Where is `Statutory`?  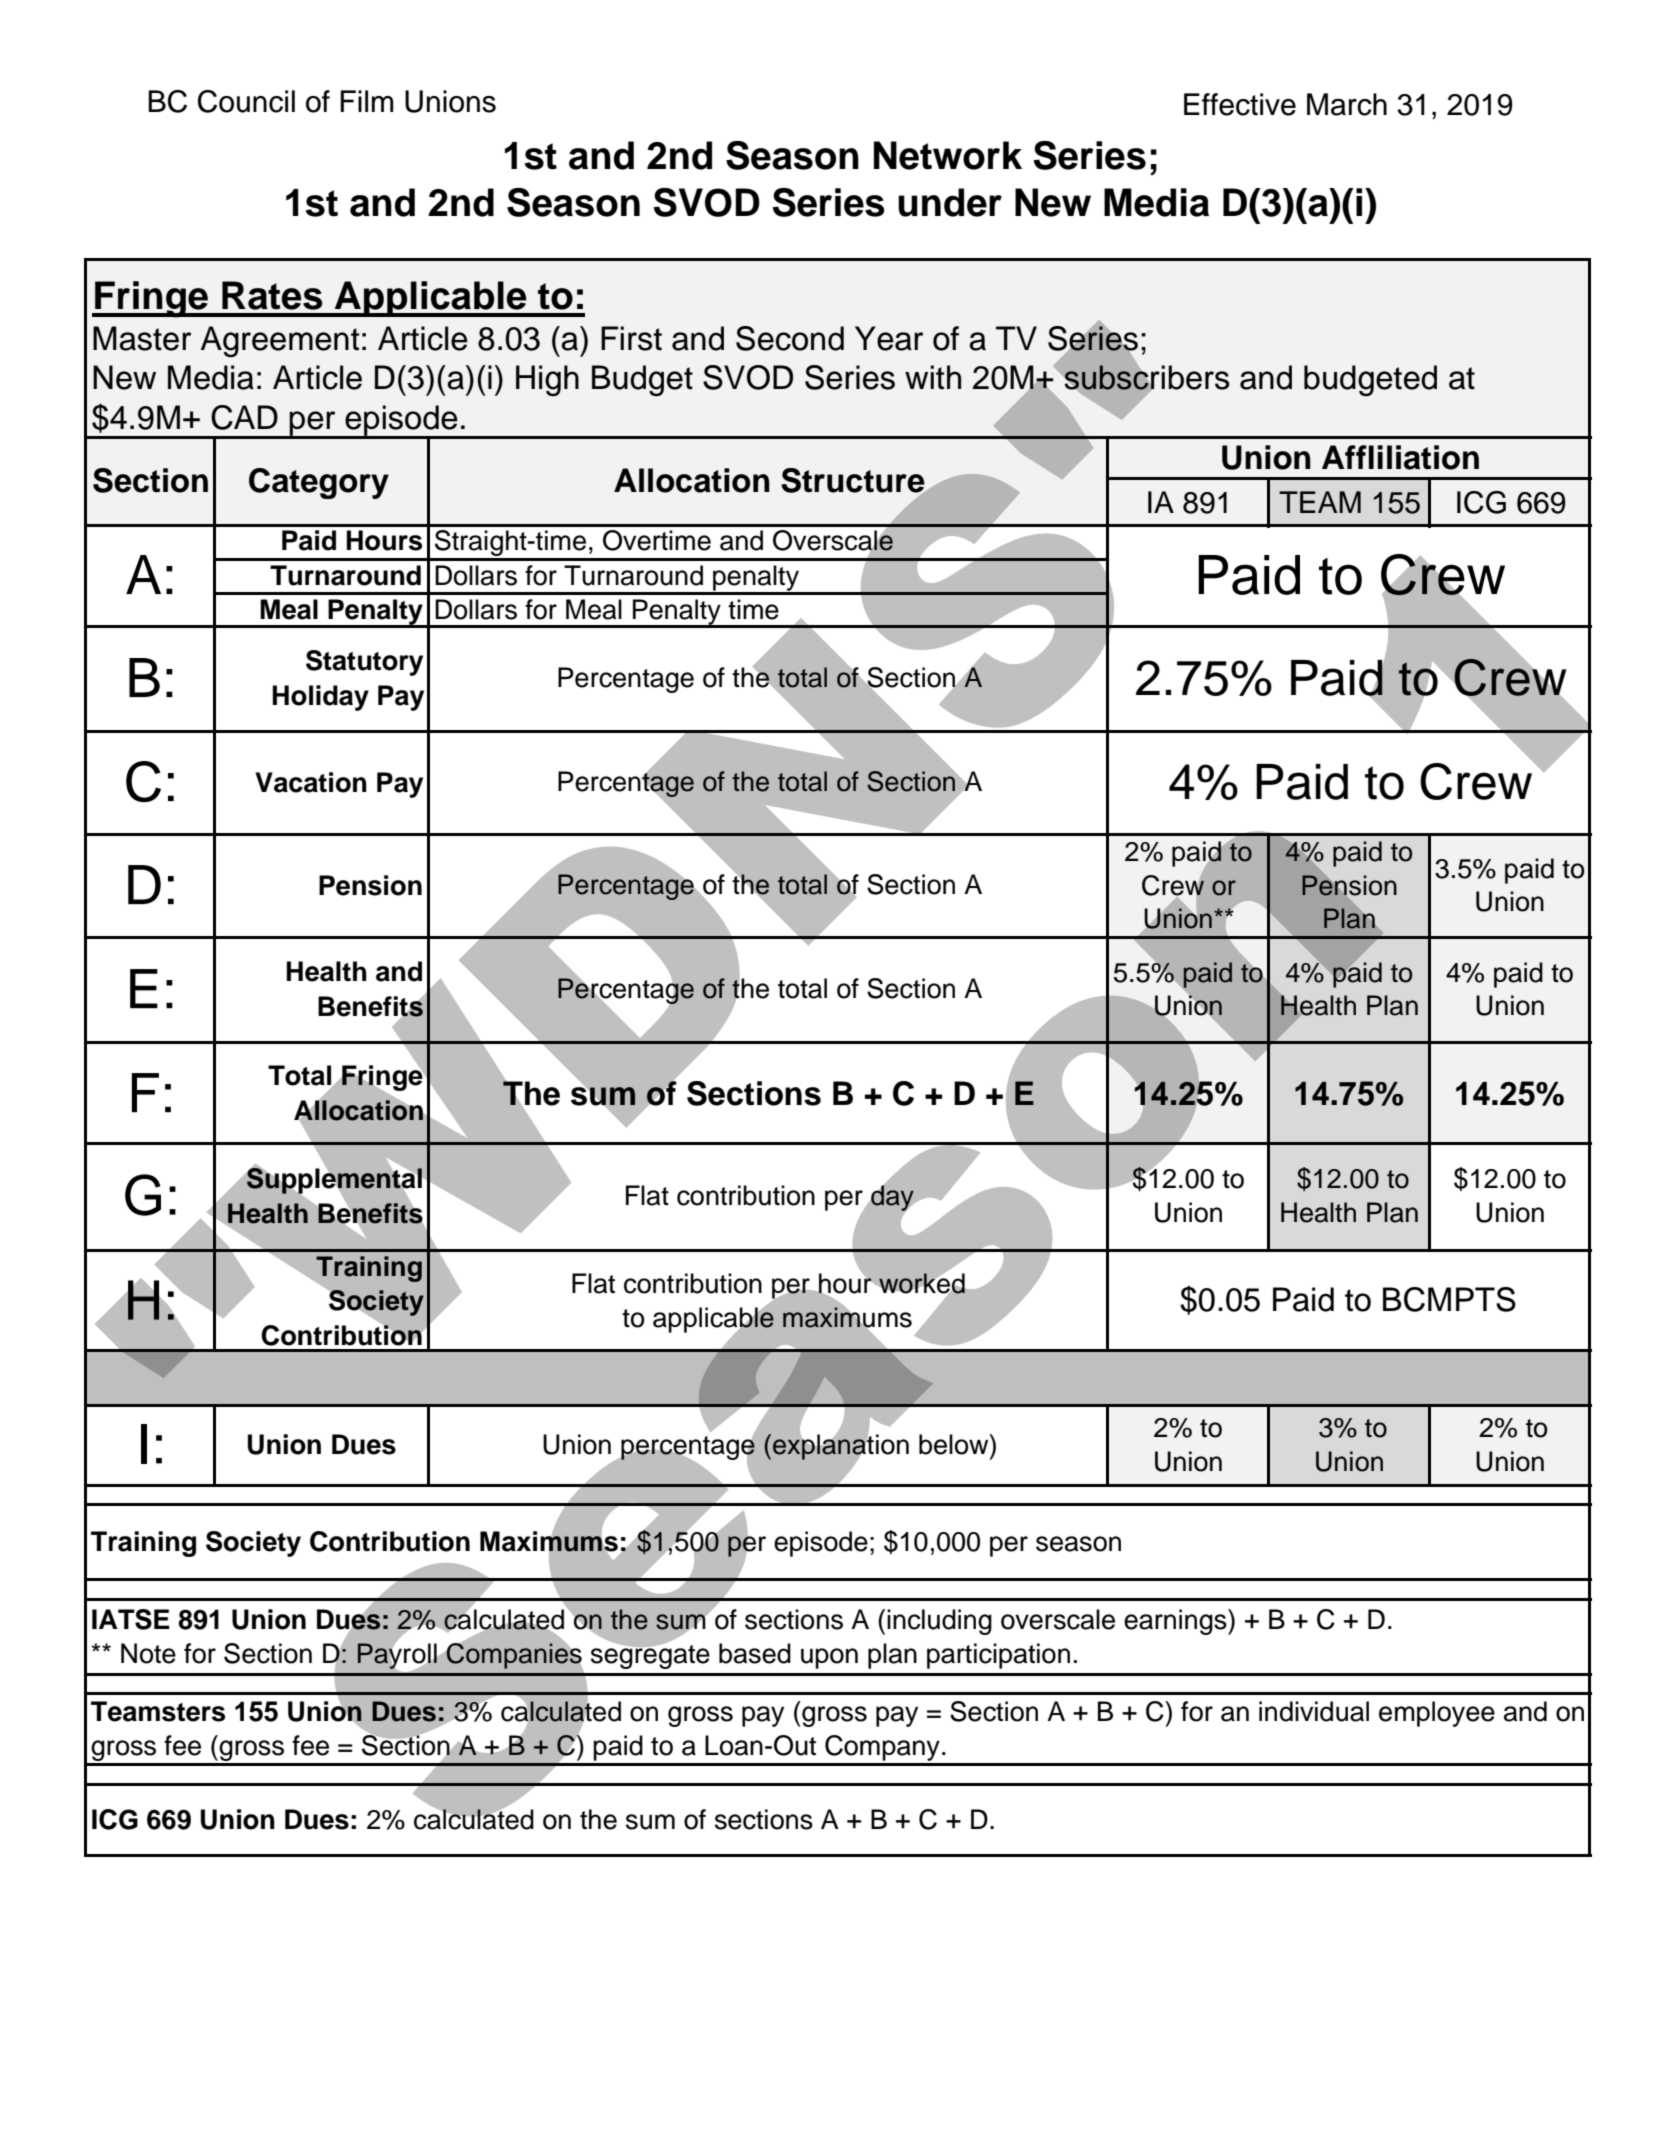
Statutory is located at coordinates (364, 663).
